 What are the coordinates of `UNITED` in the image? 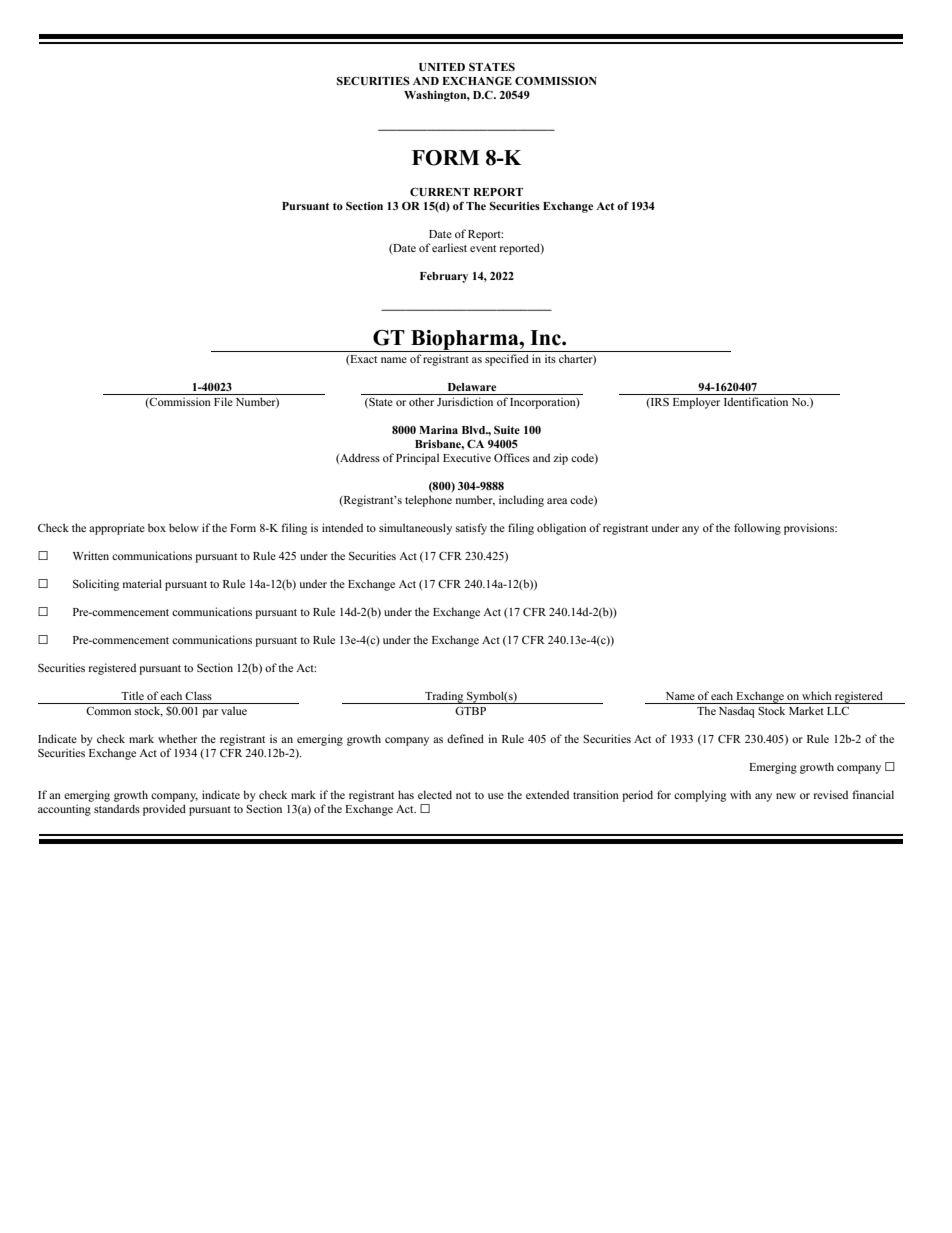 It's located at (442, 67).
